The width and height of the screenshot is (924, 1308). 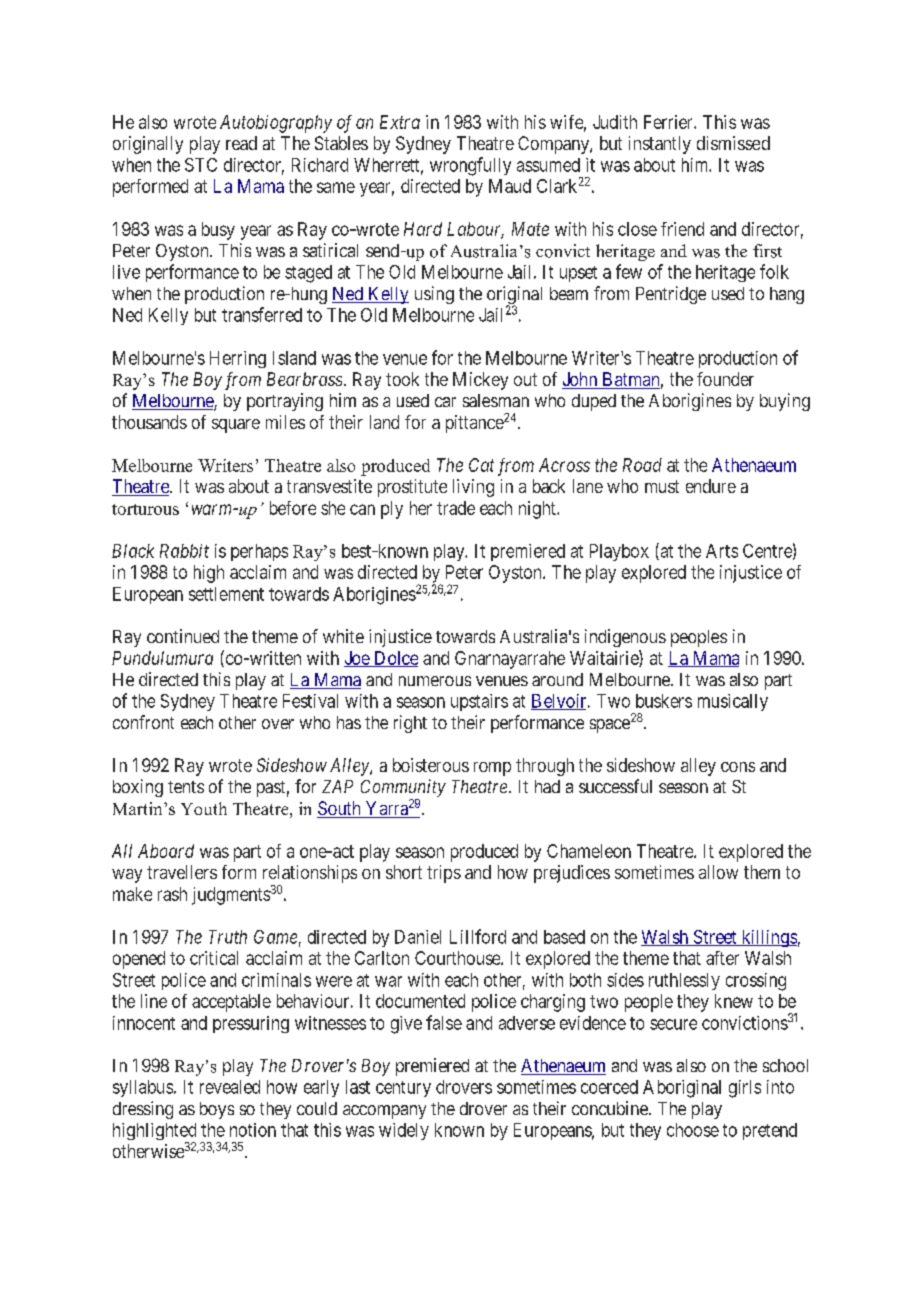 I want to click on tents, so click(x=186, y=787).
